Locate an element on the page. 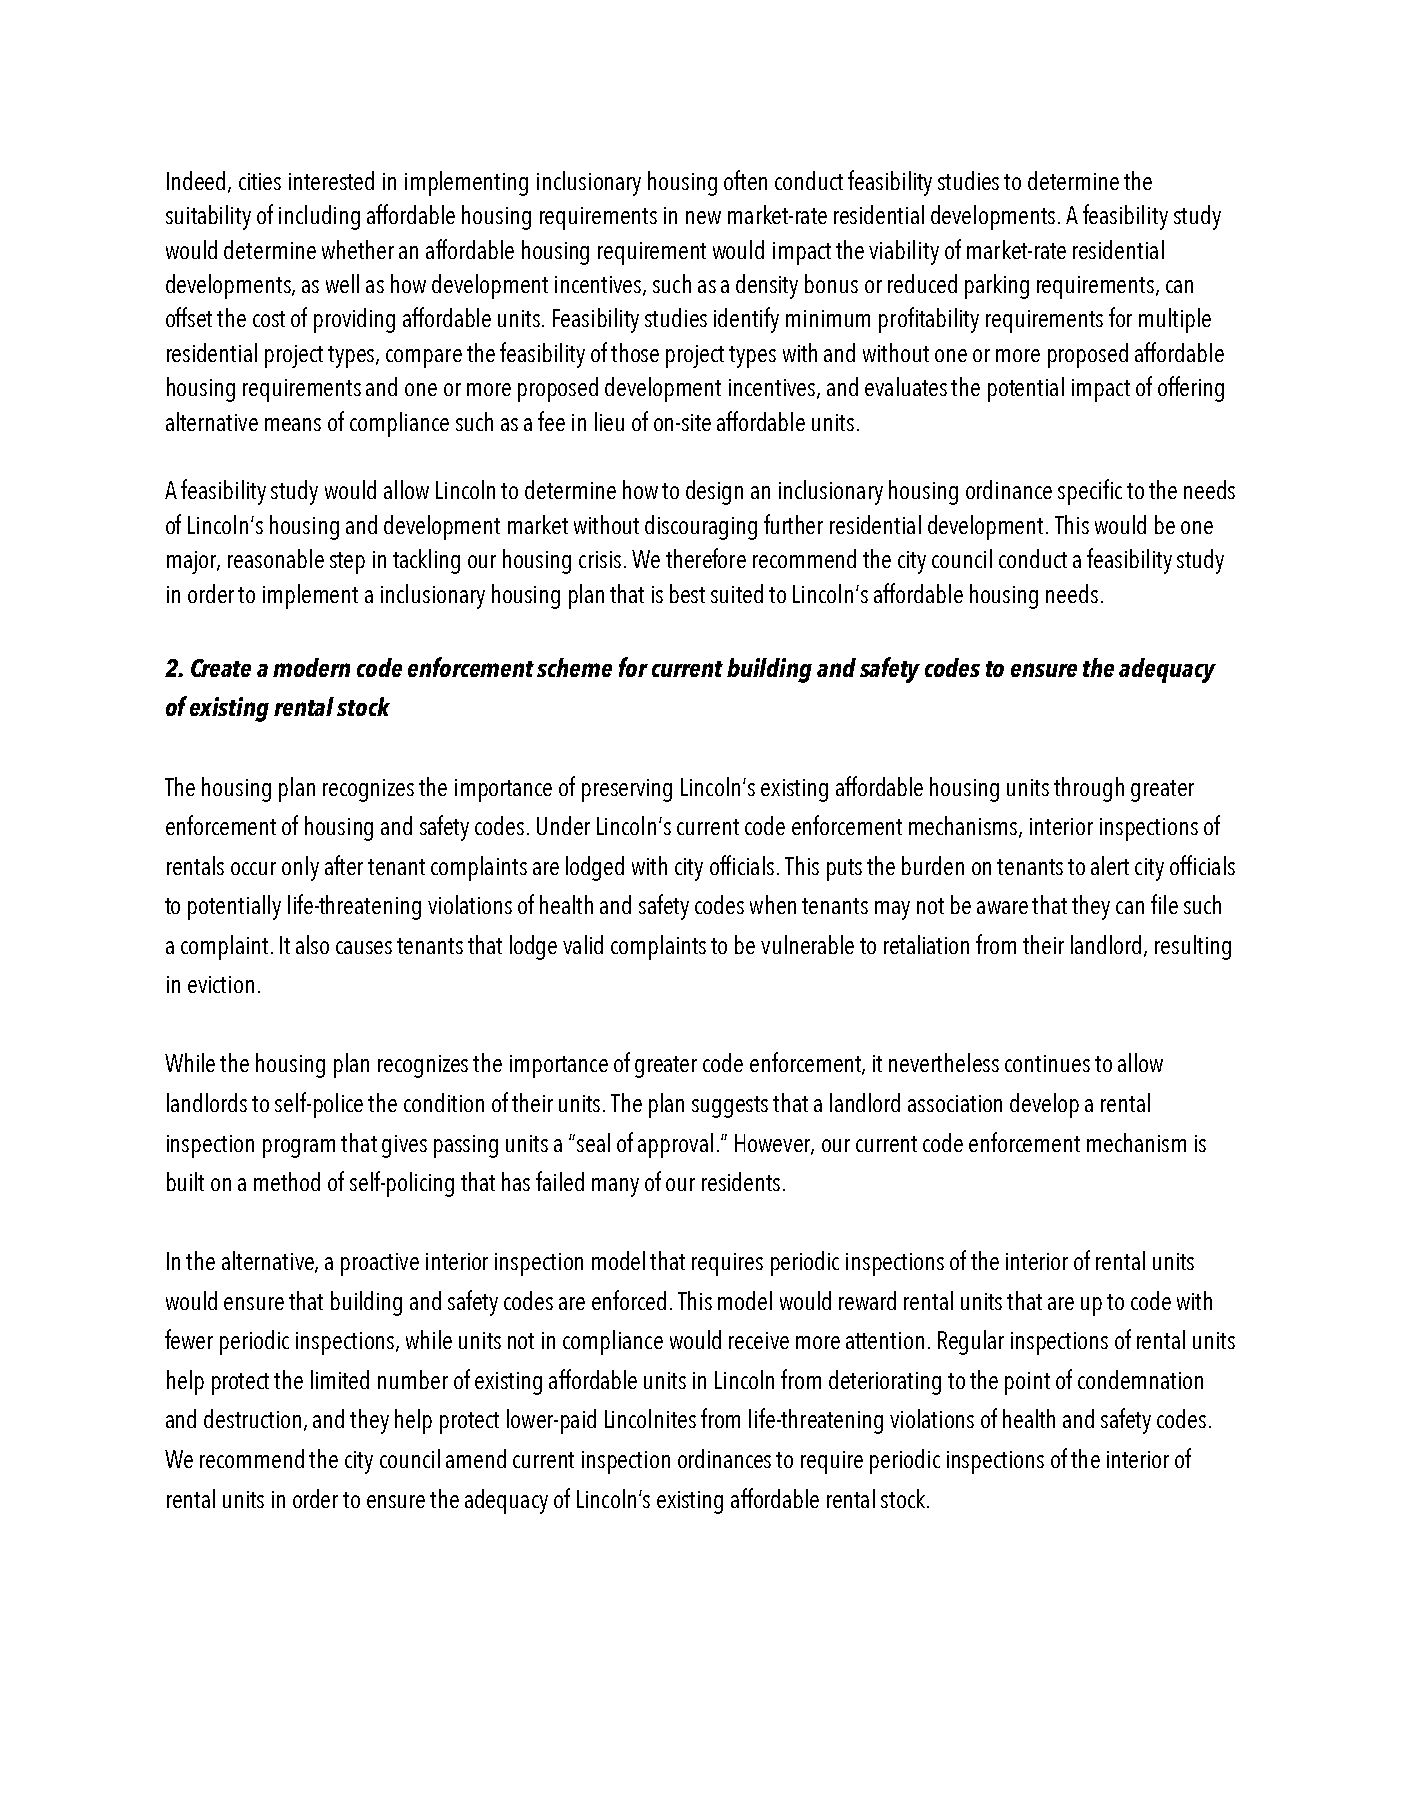 The image size is (1401, 1813). only is located at coordinates (300, 868).
